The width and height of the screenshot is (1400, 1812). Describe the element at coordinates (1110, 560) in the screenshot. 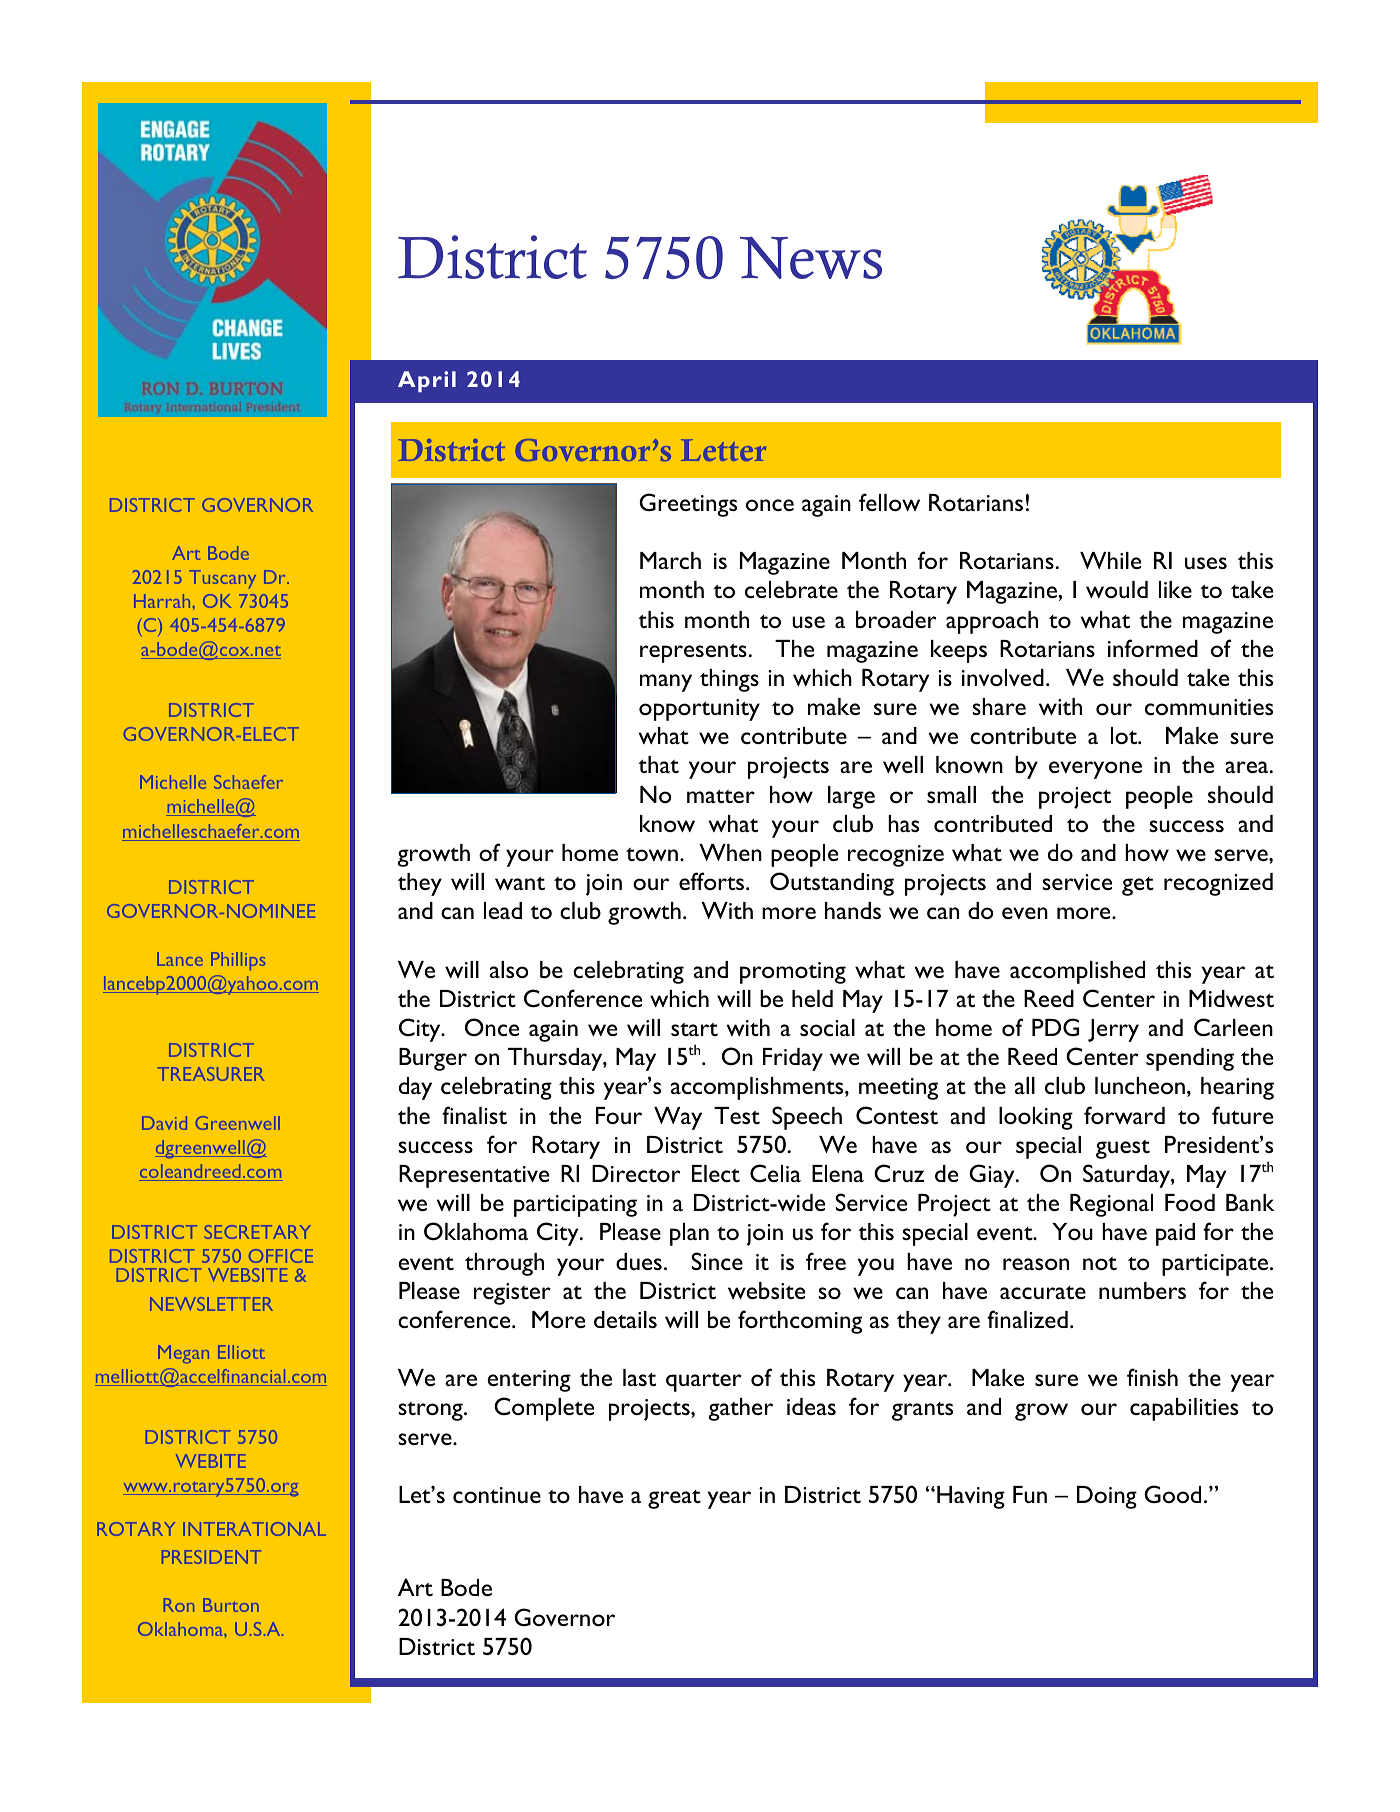

I see `While` at that location.
